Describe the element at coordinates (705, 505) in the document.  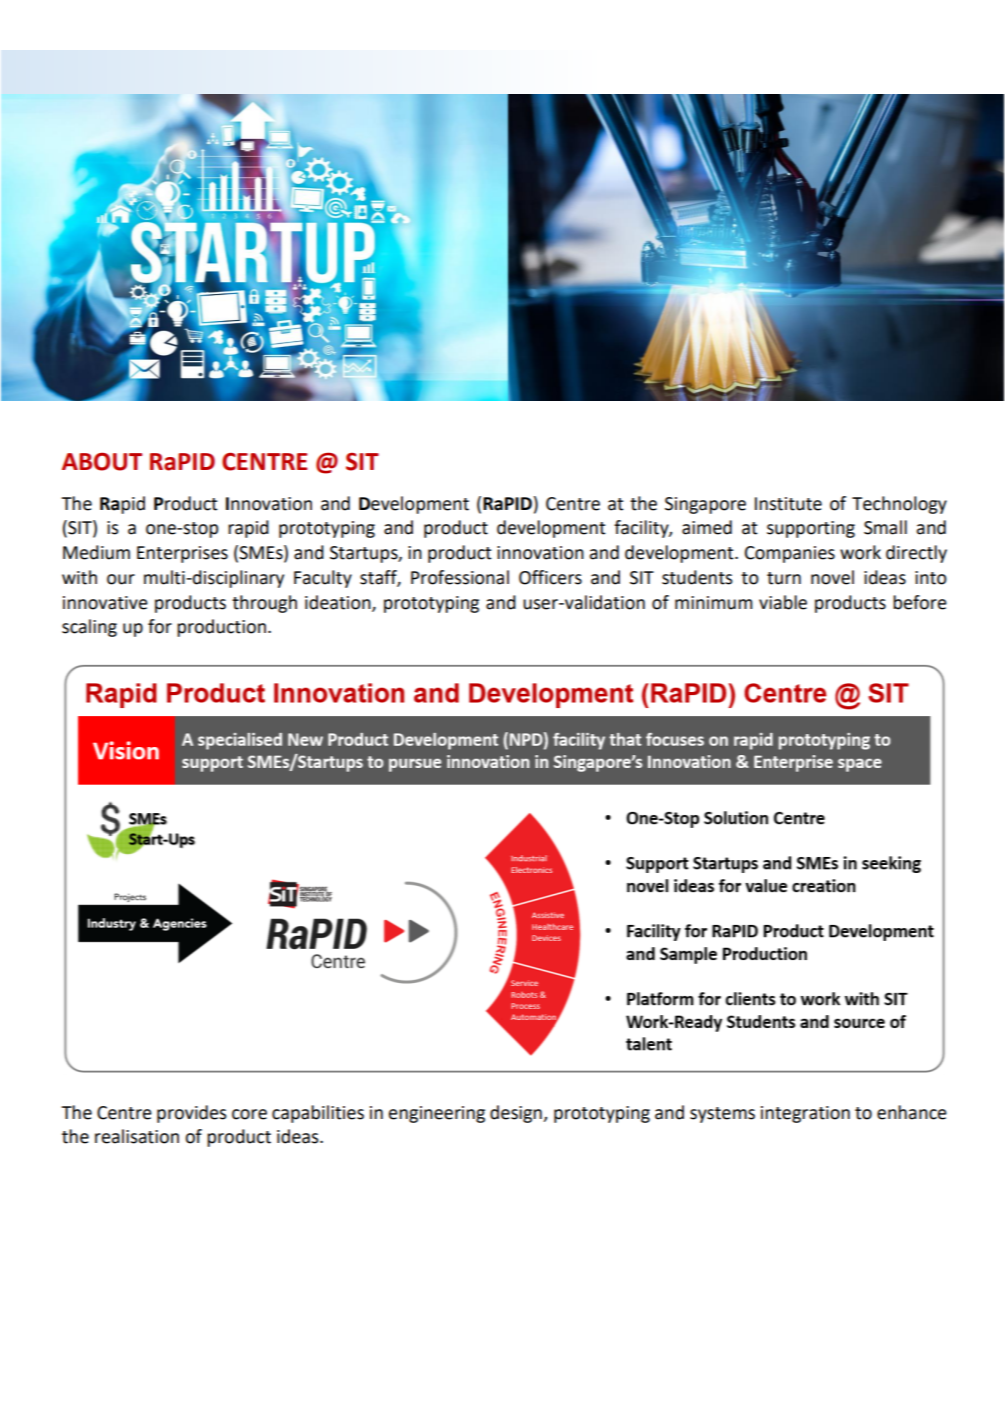
I see `Singapore` at that location.
